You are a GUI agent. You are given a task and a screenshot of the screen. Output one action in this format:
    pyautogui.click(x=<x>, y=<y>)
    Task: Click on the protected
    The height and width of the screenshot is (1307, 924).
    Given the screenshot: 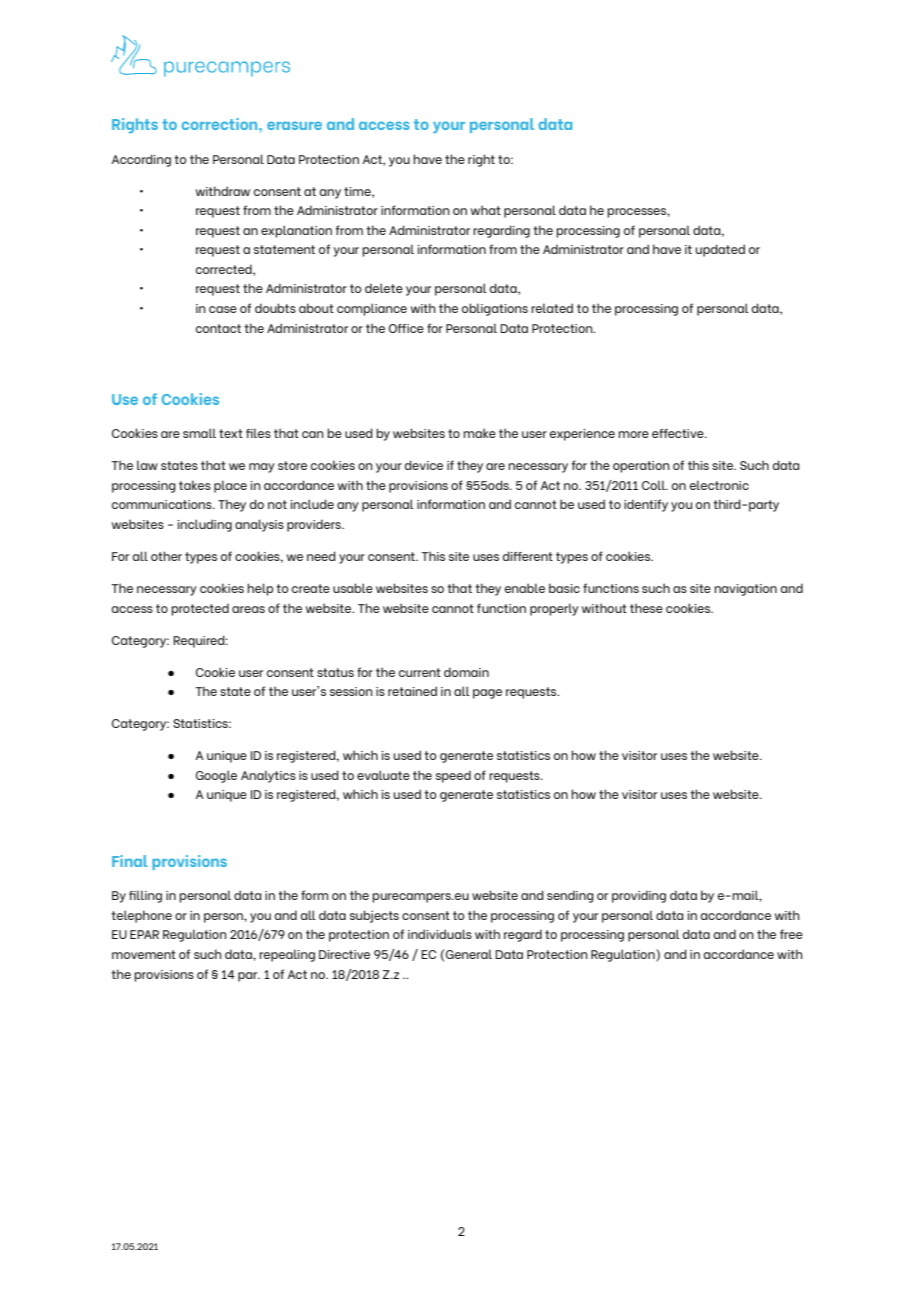 What is the action you would take?
    pyautogui.click(x=200, y=609)
